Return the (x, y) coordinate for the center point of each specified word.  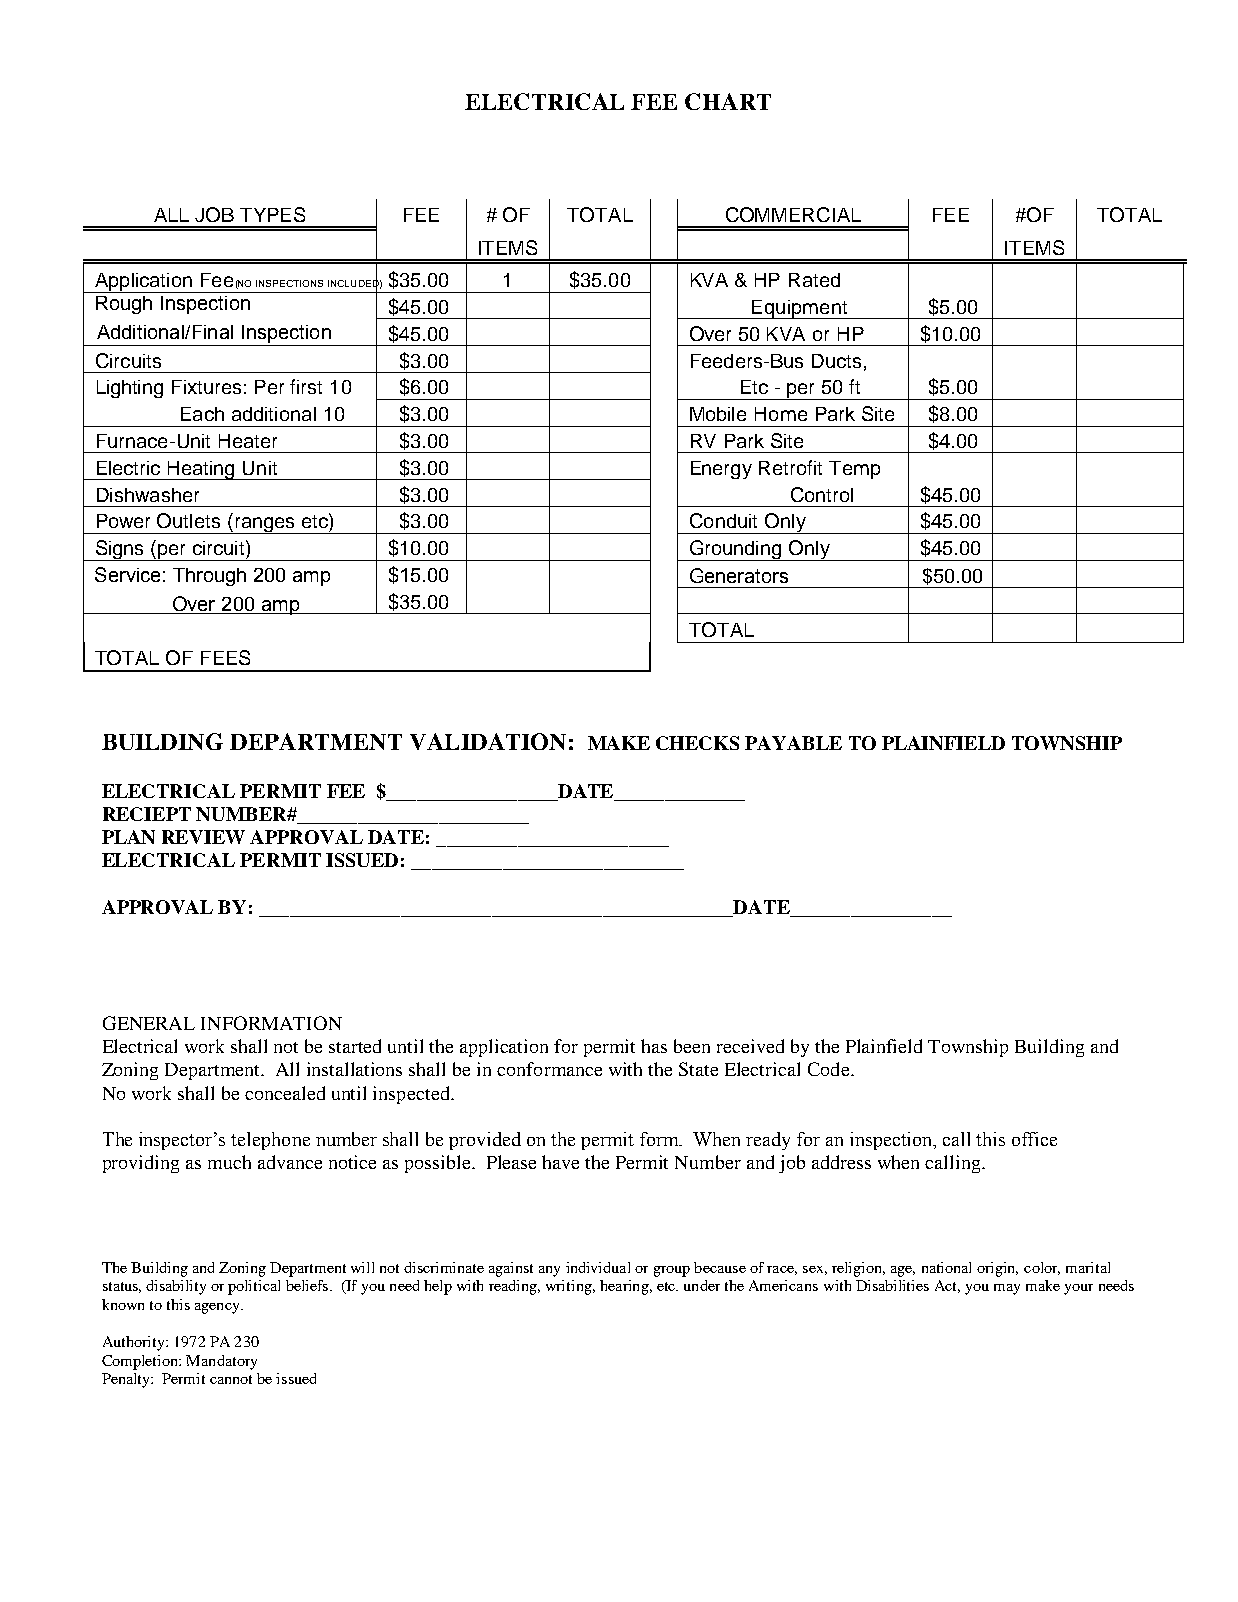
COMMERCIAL (793, 214)
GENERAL (149, 1023)
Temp (854, 470)
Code (830, 1069)
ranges (265, 525)
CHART (728, 101)
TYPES (272, 214)
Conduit (723, 520)
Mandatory (221, 1362)
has (654, 1046)
